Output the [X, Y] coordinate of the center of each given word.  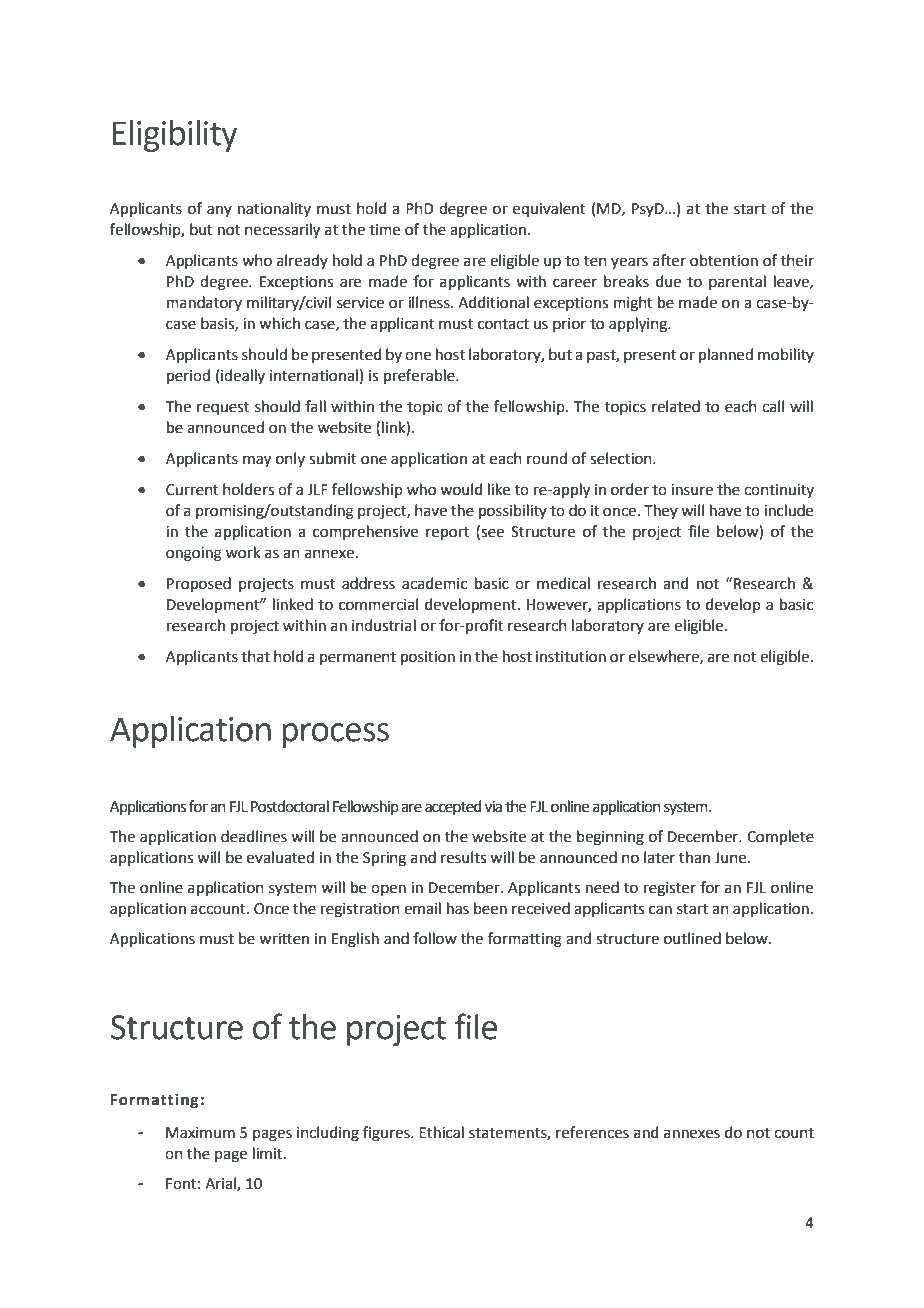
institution [571, 657]
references [592, 1132]
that [255, 656]
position [428, 658]
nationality [274, 209]
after [669, 260]
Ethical [441, 1132]
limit [269, 1153]
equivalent [549, 209]
